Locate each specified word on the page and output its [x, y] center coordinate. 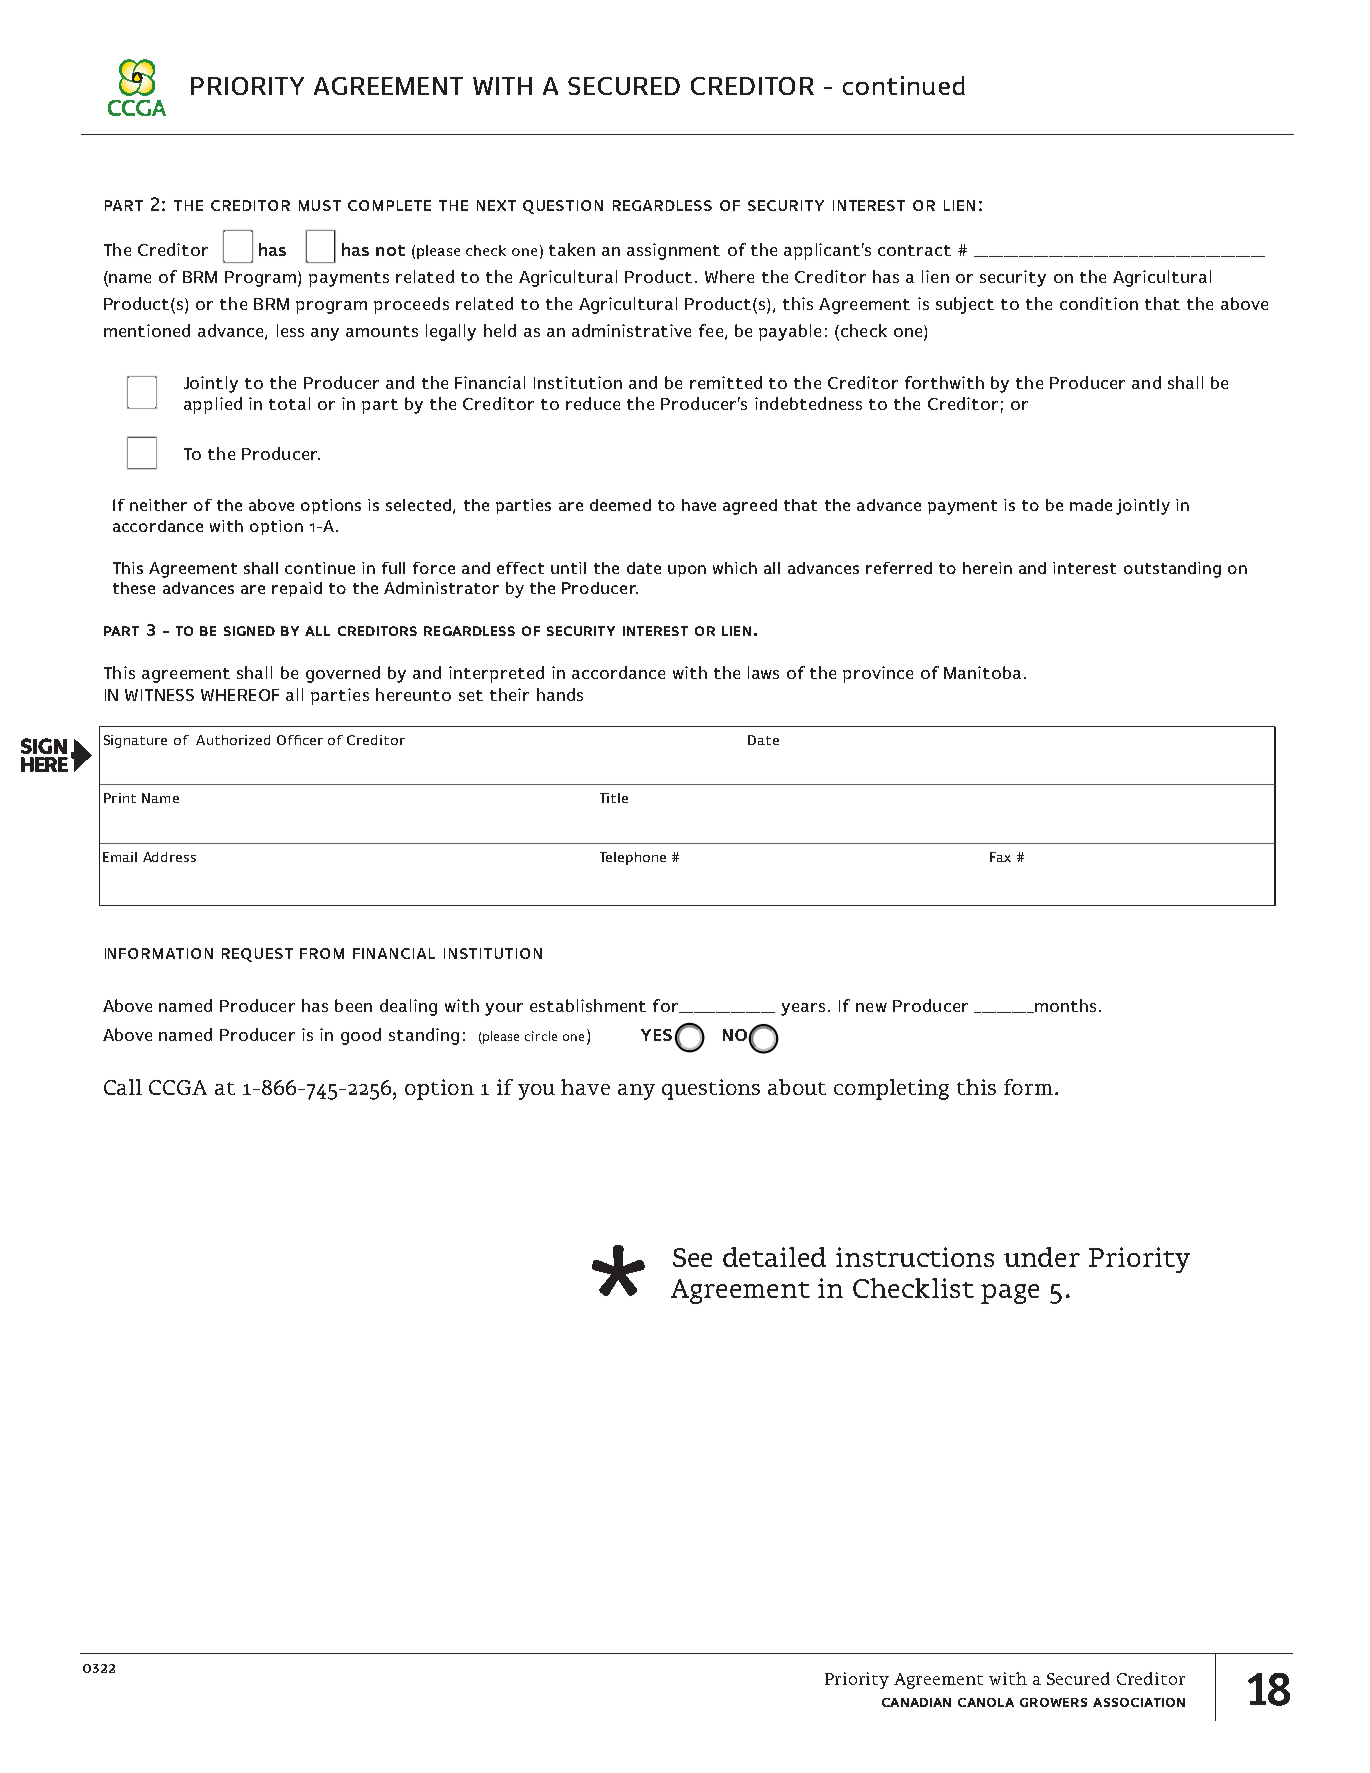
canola [986, 1702]
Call [123, 1087]
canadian [916, 1702]
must [320, 205]
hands [560, 694]
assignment [673, 251]
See [692, 1257]
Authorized [233, 740]
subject [965, 305]
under [1042, 1257]
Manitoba [982, 672]
